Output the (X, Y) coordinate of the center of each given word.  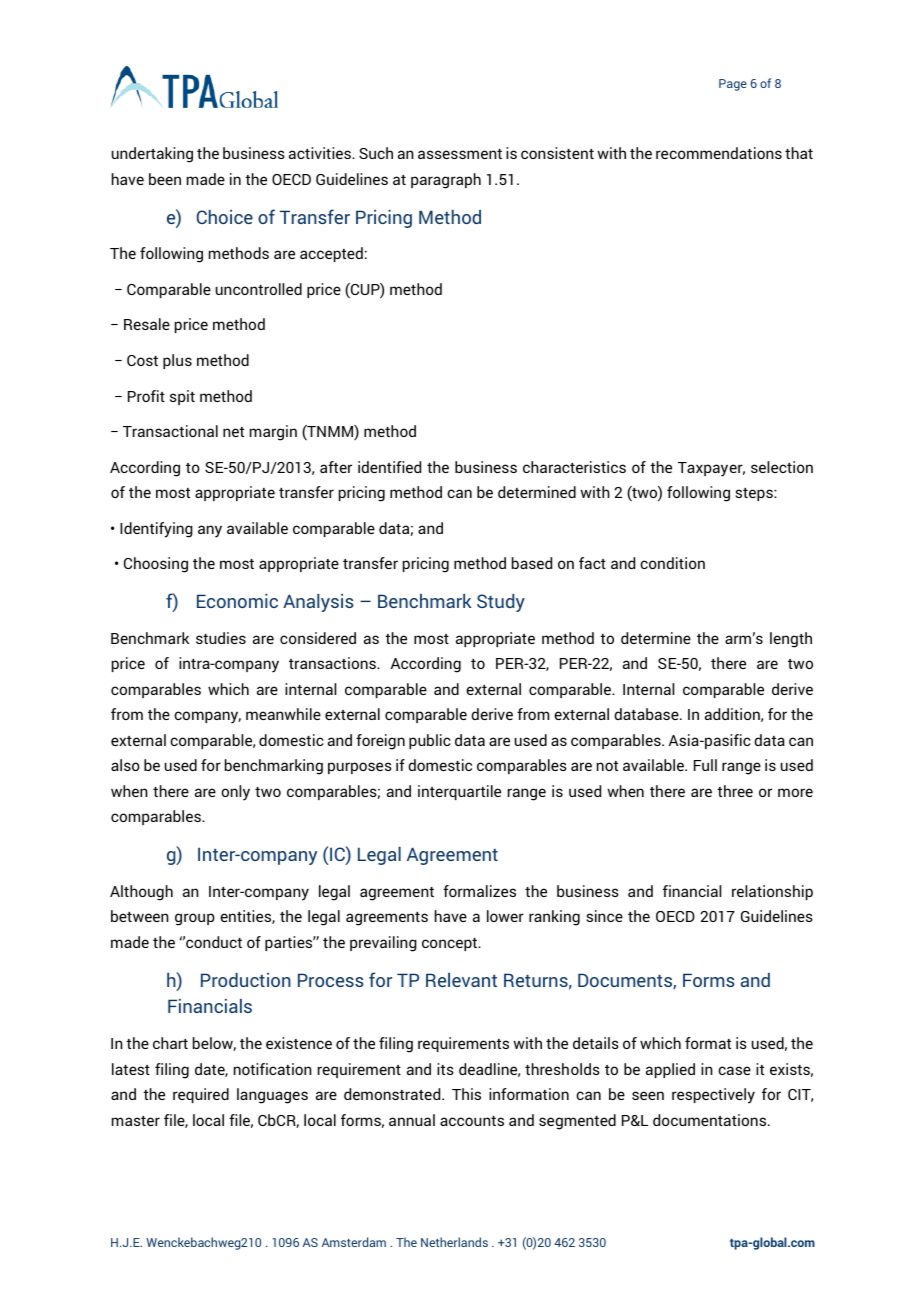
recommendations (719, 153)
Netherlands (454, 1242)
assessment (460, 154)
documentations (711, 1120)
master (136, 1121)
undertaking (152, 155)
